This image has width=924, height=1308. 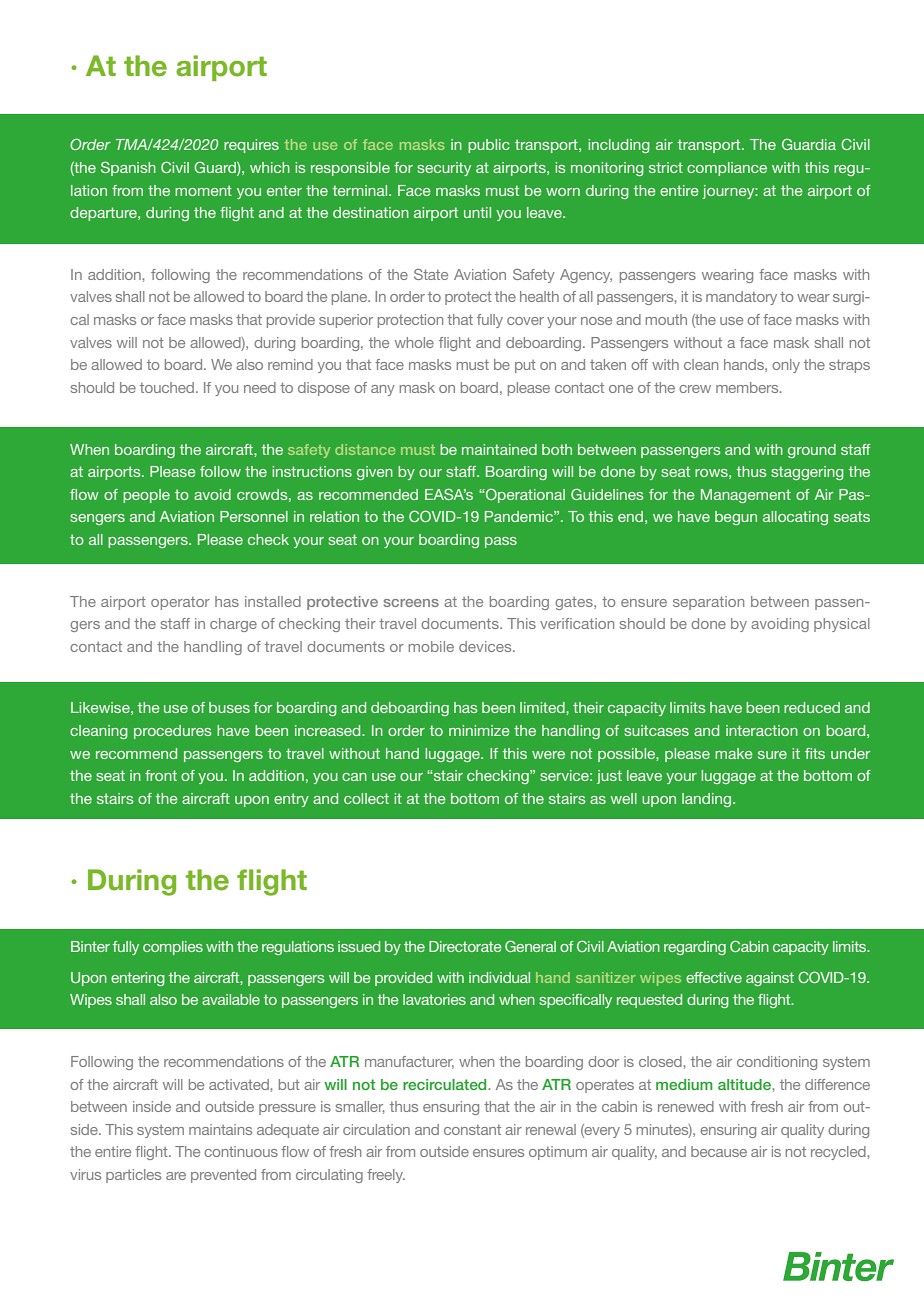 What do you see at coordinates (203, 190) in the image?
I see `moment` at bounding box center [203, 190].
